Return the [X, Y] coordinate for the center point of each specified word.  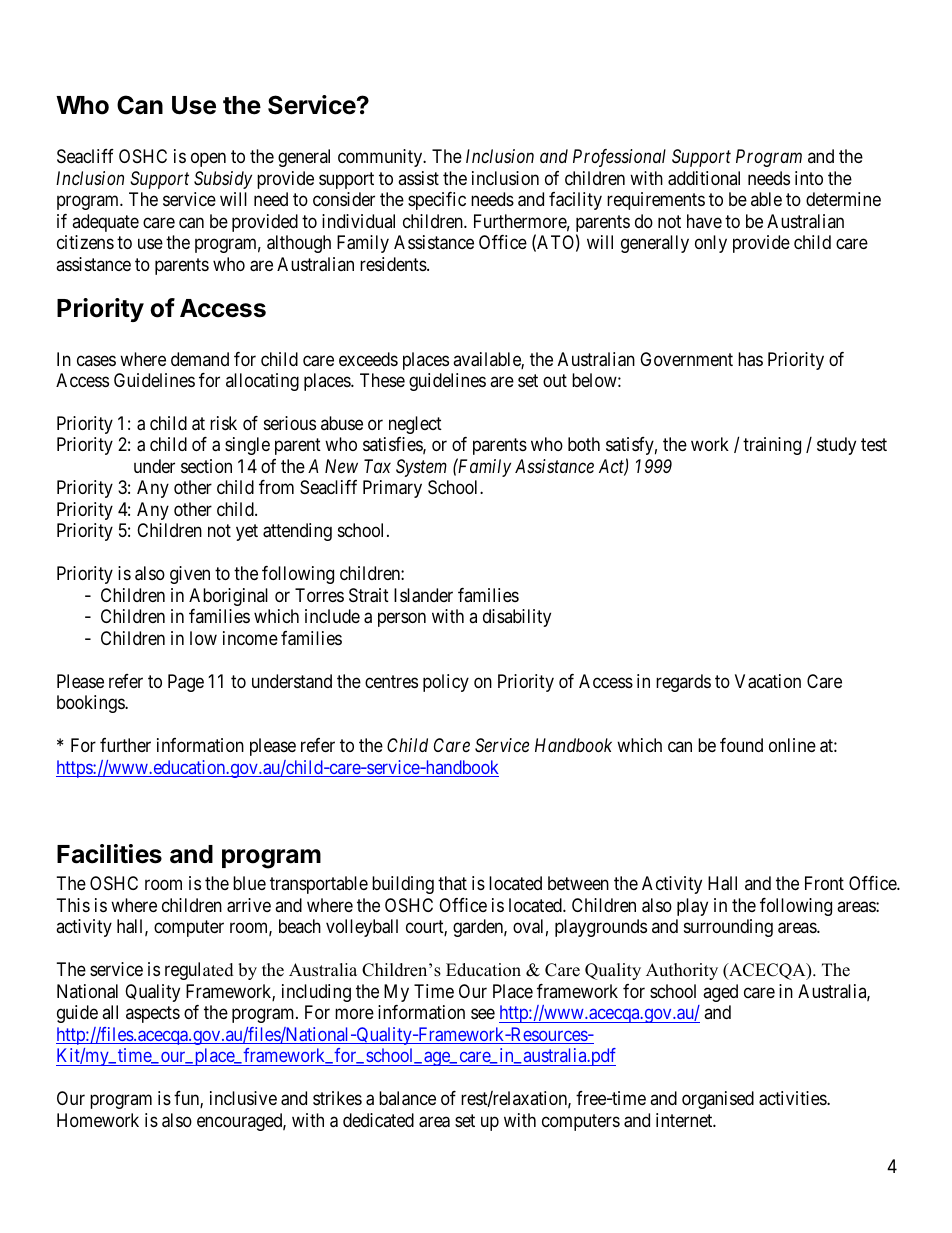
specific [437, 201]
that [452, 883]
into [809, 178]
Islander [423, 595]
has [750, 359]
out [555, 380]
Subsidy [223, 180]
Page [186, 683]
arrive [249, 905]
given [190, 575]
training [772, 446]
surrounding [728, 928]
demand [200, 359]
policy [446, 683]
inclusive [243, 1098]
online [792, 745]
